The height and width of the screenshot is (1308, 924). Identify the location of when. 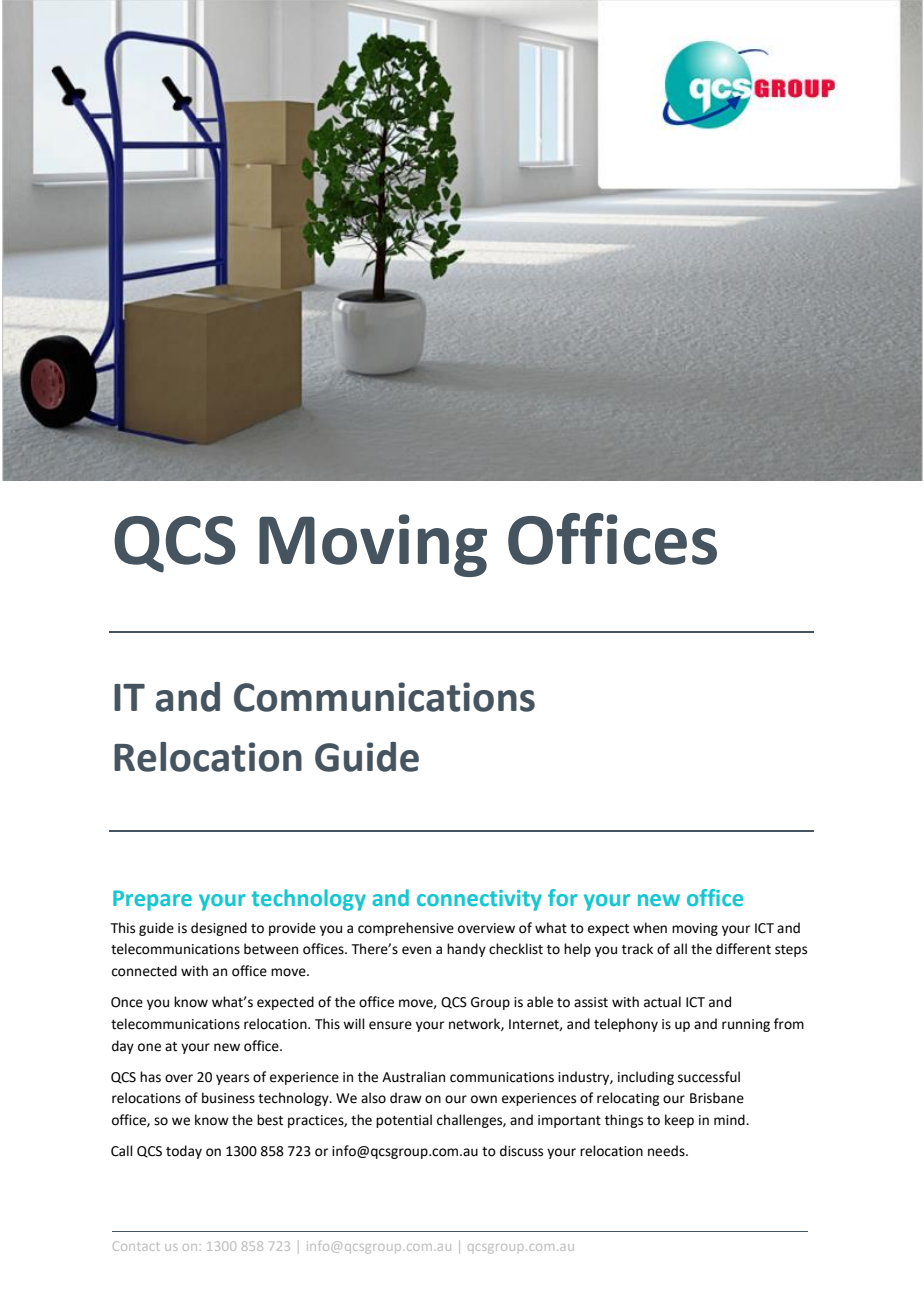
(650, 928).
